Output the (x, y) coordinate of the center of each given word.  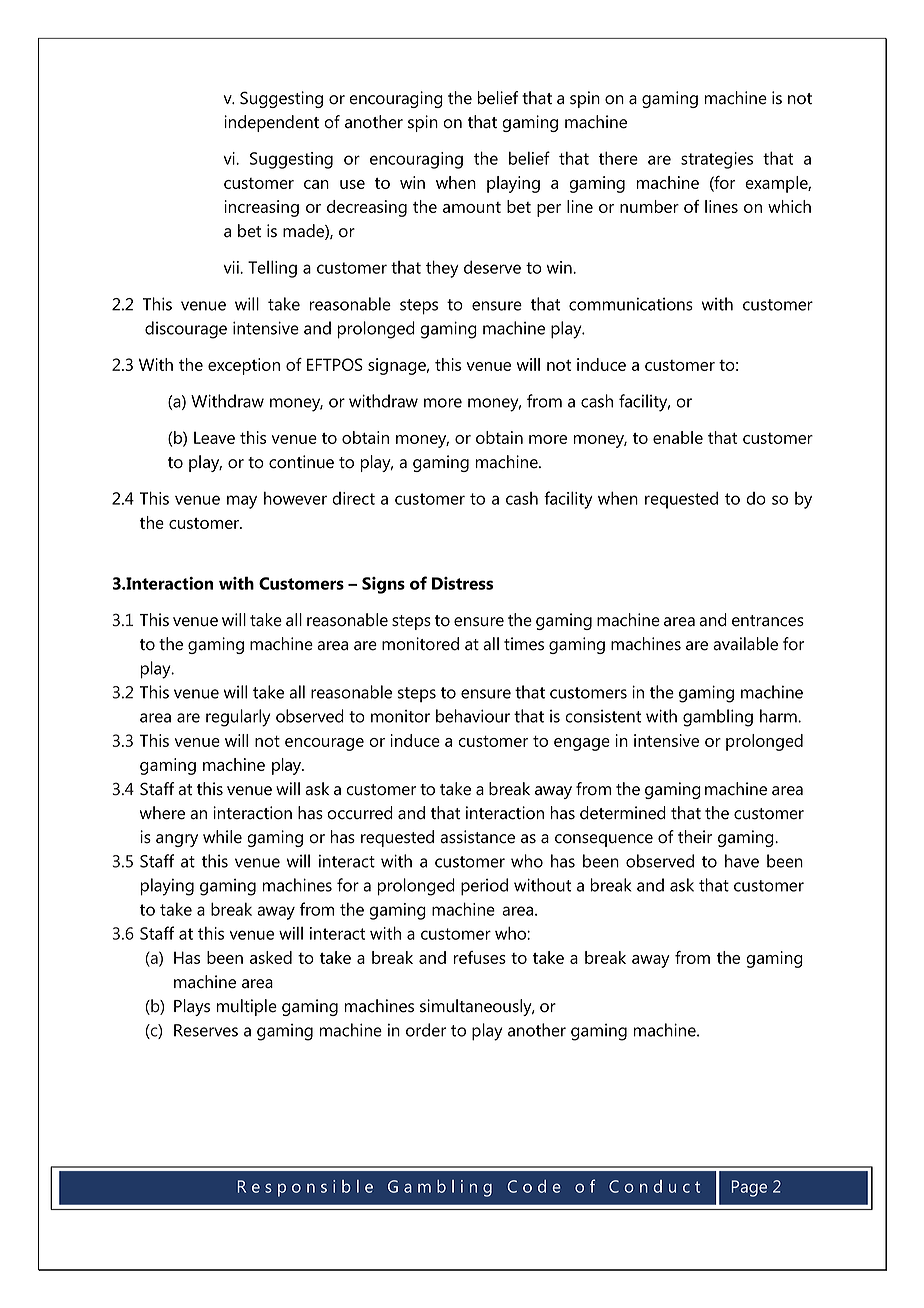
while (222, 837)
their (695, 837)
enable (678, 437)
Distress (462, 583)
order (426, 1030)
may (242, 502)
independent (271, 123)
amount (472, 207)
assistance (477, 837)
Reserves (206, 1030)
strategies (717, 160)
